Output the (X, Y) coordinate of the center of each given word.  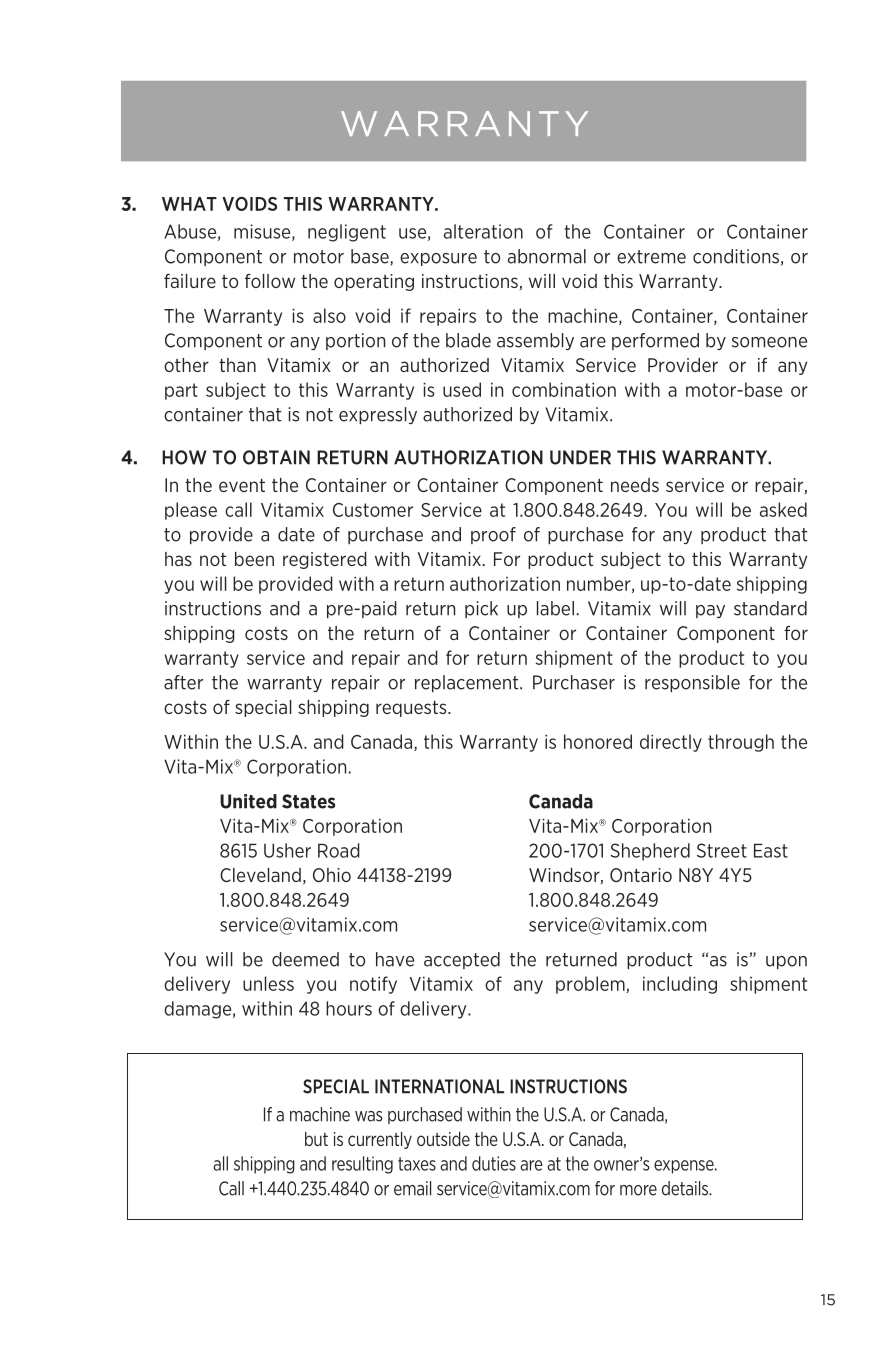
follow (270, 281)
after (183, 682)
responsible (692, 683)
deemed (305, 959)
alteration (483, 231)
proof (493, 535)
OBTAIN (276, 457)
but (316, 1139)
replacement (468, 683)
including (680, 985)
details (686, 1188)
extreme (651, 257)
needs (635, 485)
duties (494, 1163)
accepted (462, 960)
